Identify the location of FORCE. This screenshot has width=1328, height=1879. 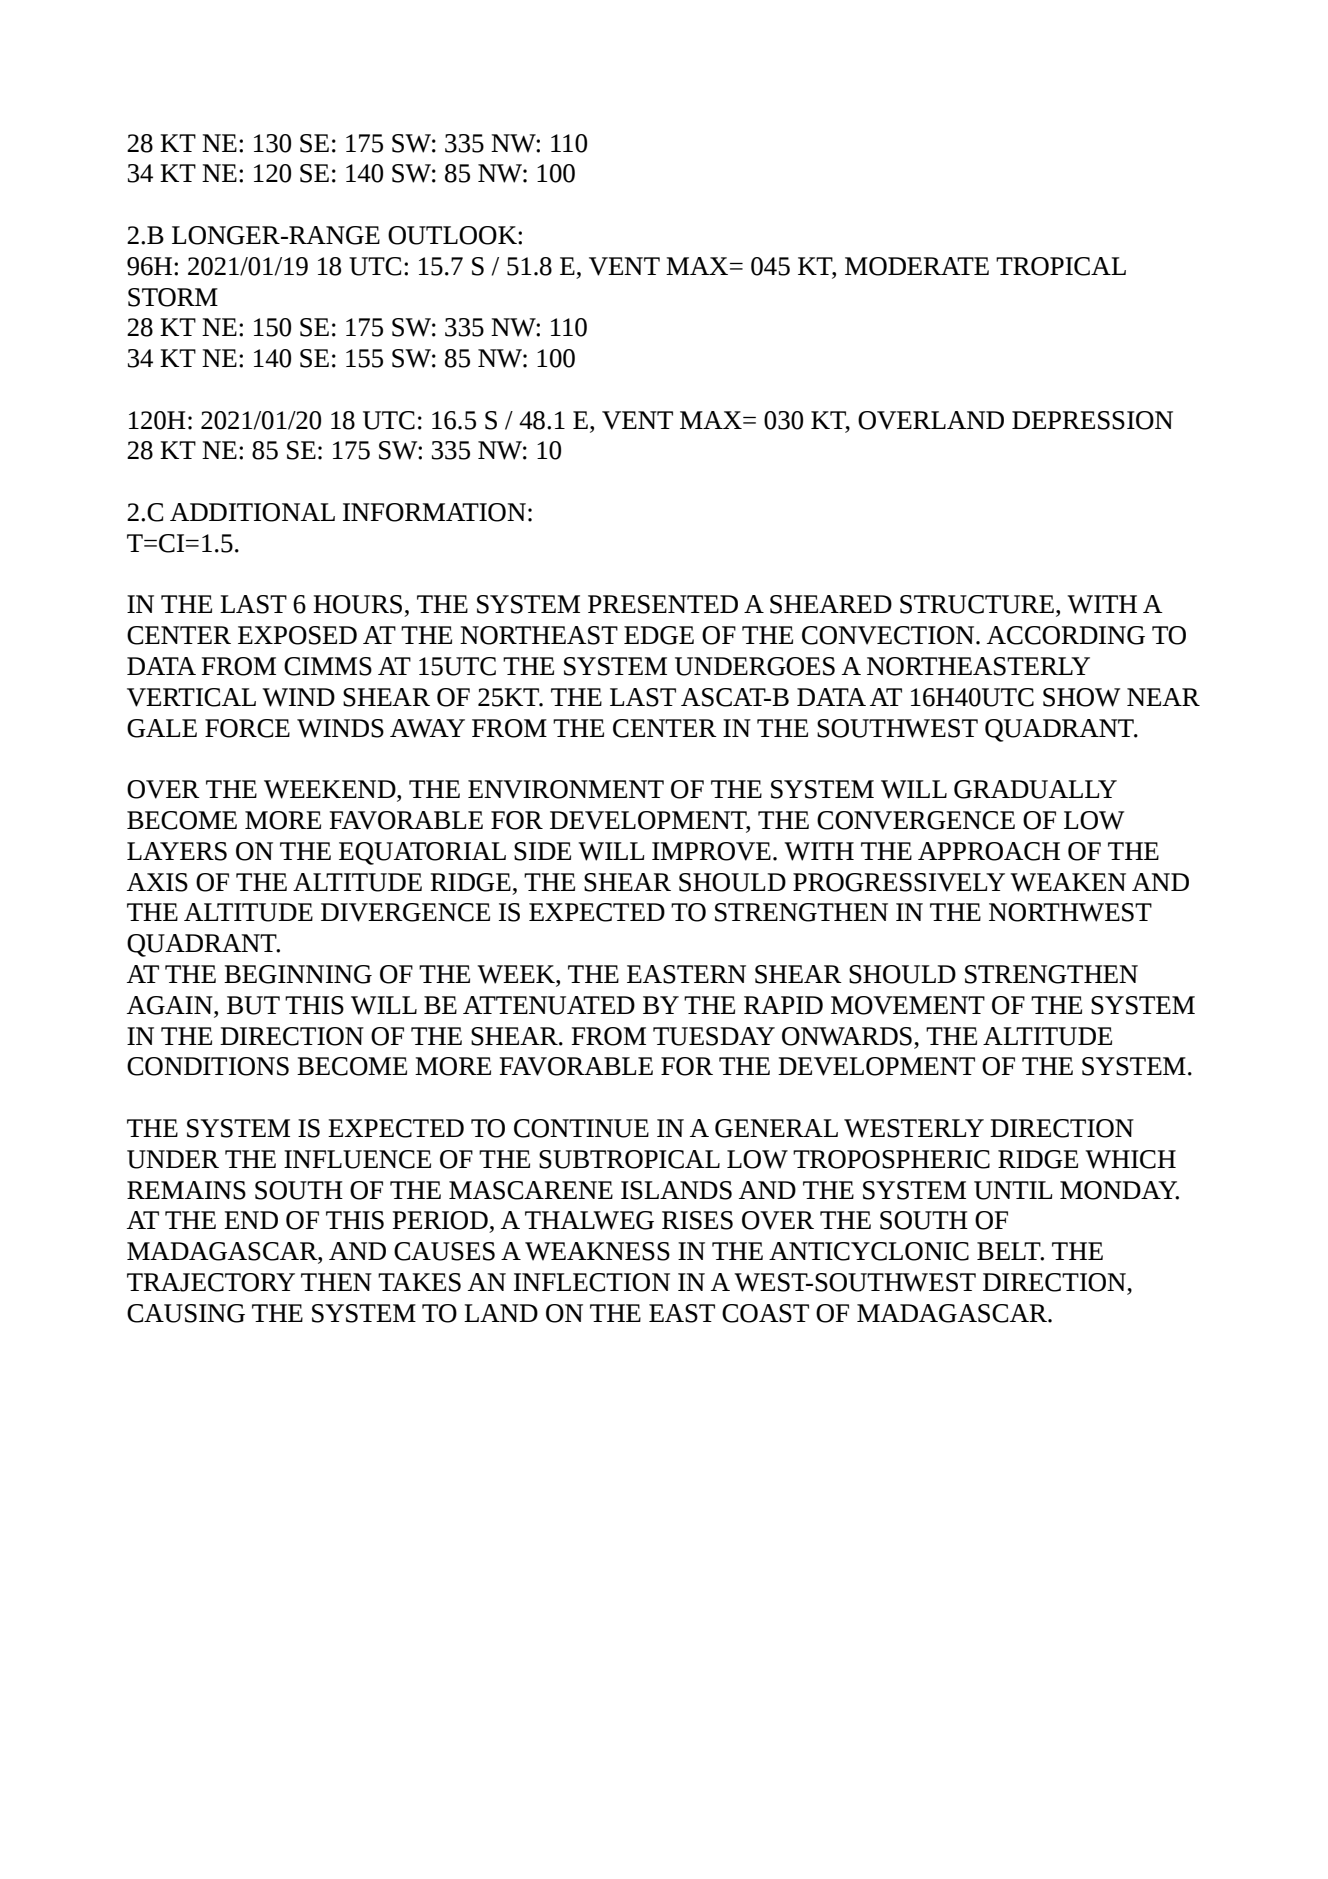
(247, 728).
